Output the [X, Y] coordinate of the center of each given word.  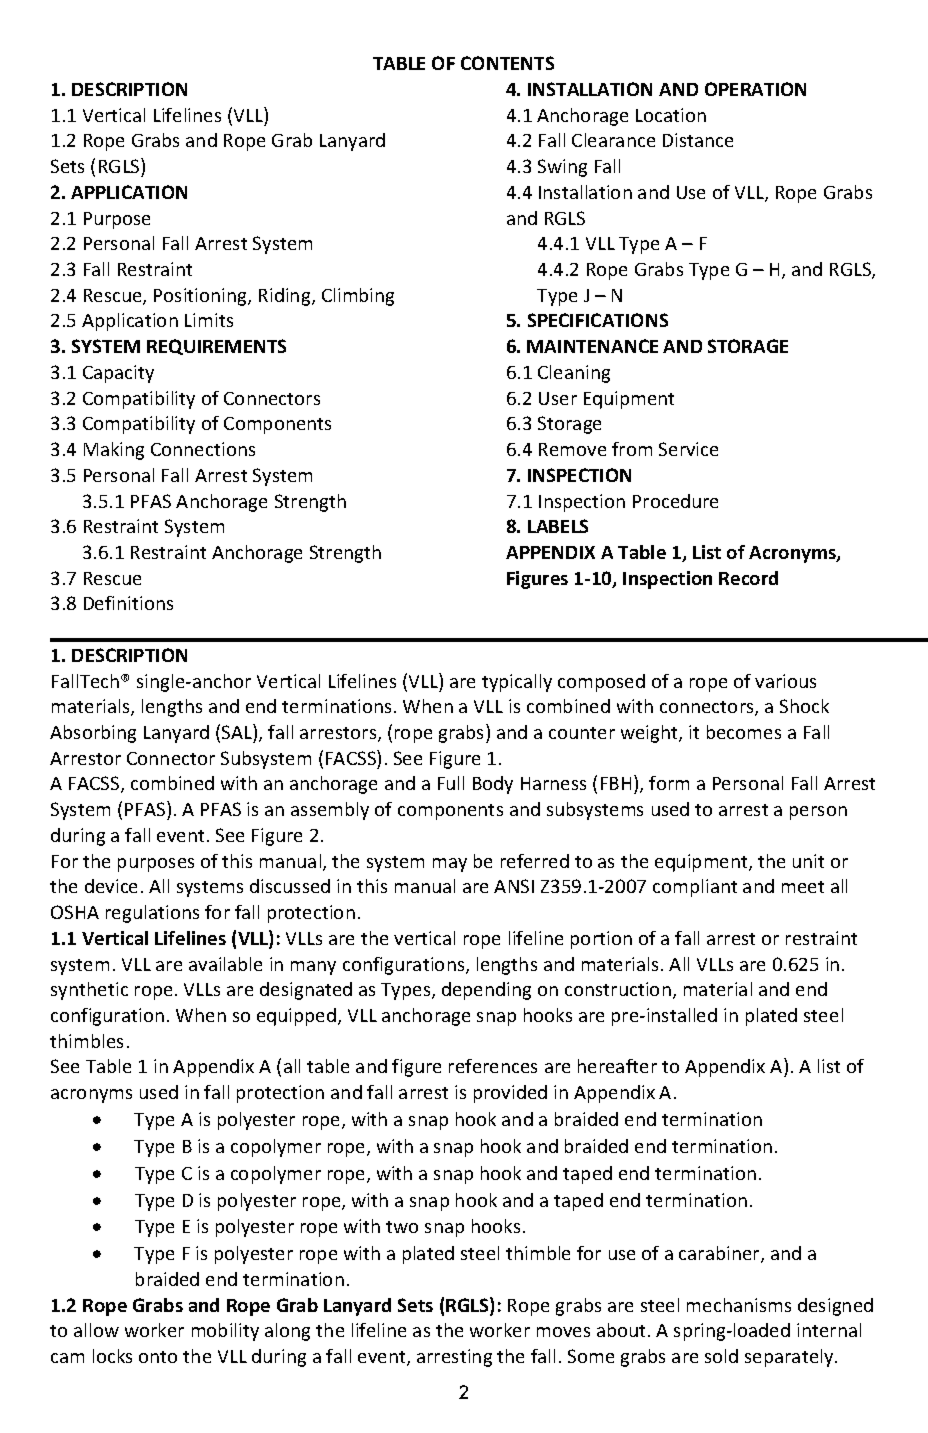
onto [158, 1357]
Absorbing [93, 734]
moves [563, 1332]
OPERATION [755, 89]
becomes [744, 732]
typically [517, 683]
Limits [209, 320]
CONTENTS [507, 63]
